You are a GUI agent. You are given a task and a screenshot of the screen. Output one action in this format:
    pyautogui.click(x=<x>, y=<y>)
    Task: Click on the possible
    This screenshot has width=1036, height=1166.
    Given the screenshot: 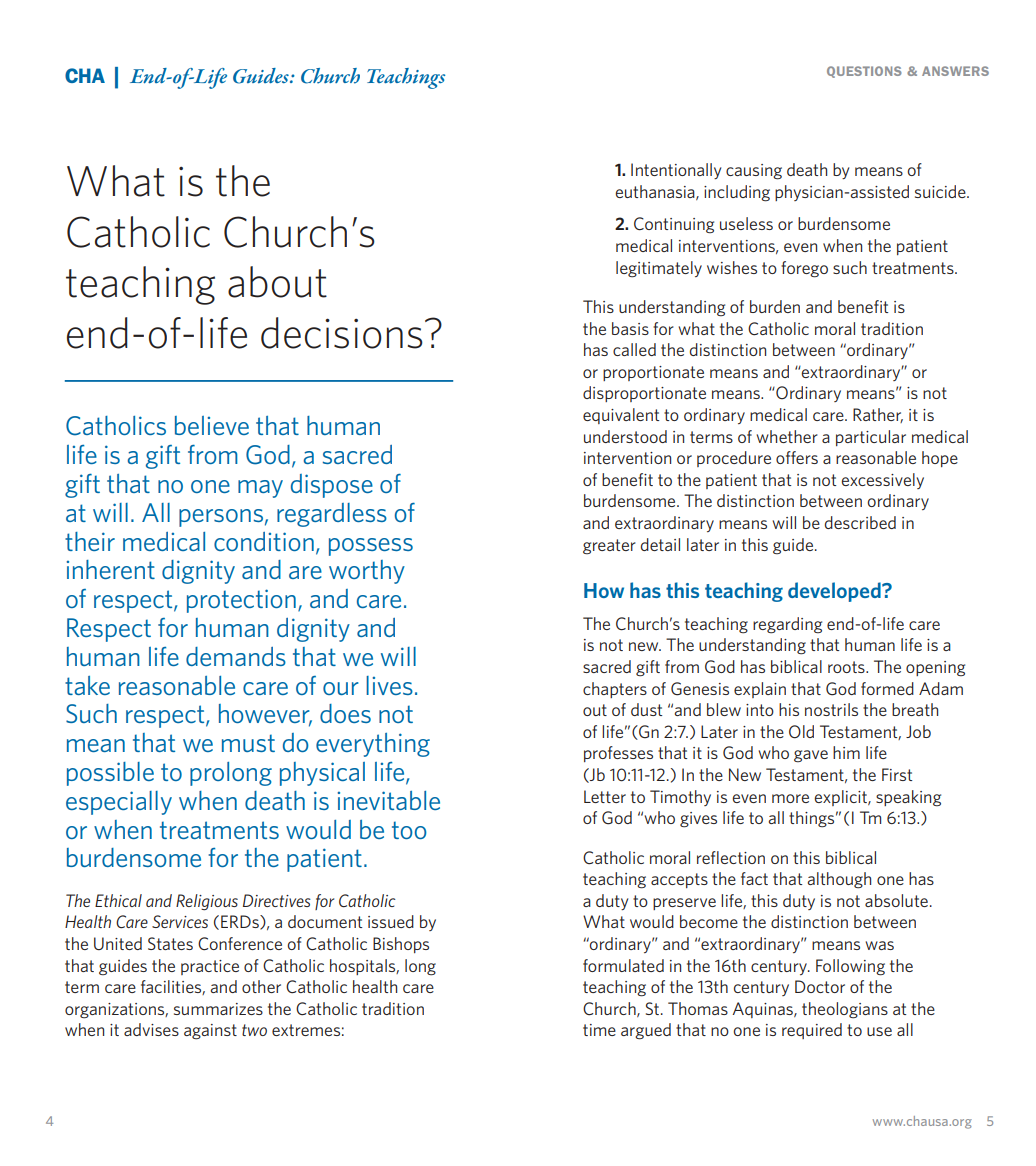 What is the action you would take?
    pyautogui.click(x=110, y=774)
